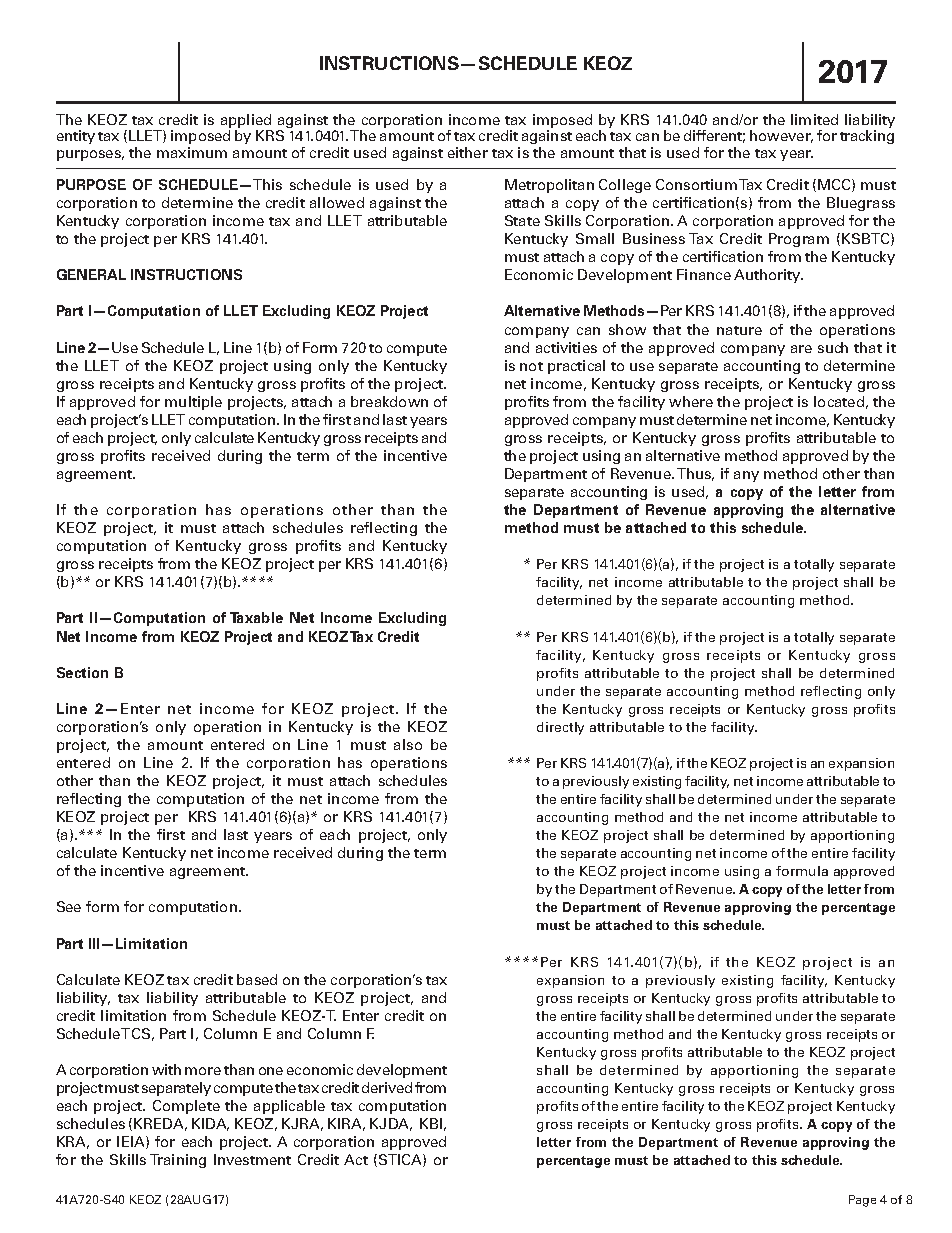 This screenshot has height=1233, width=952. I want to click on however, so click(781, 136).
